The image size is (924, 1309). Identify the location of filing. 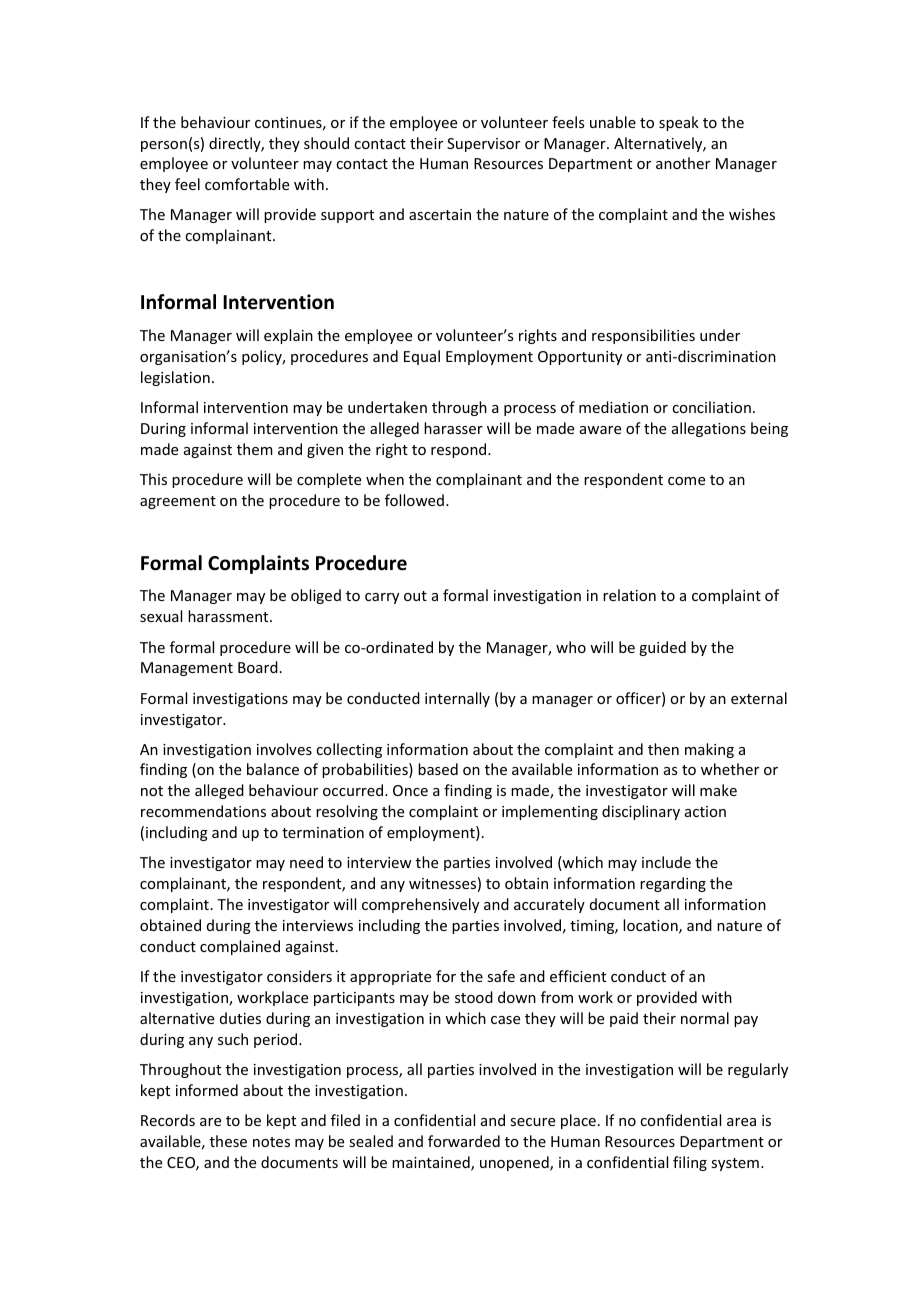
(690, 1163).
